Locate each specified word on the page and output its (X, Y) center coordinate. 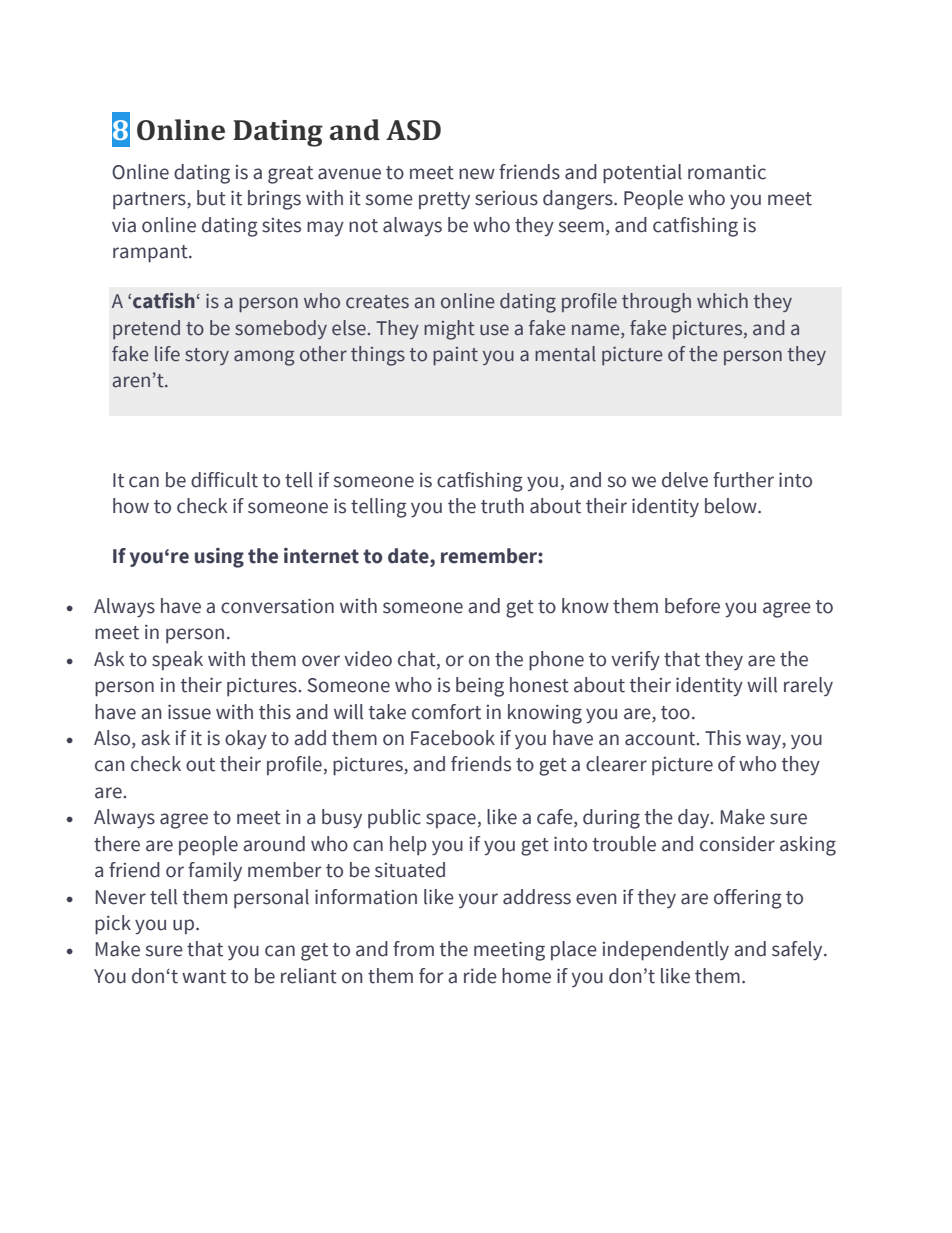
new (477, 174)
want (204, 977)
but (211, 198)
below (732, 506)
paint (455, 356)
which (722, 301)
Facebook (453, 738)
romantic (727, 172)
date (409, 557)
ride (480, 976)
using (219, 558)
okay (246, 739)
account (661, 739)
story (207, 356)
